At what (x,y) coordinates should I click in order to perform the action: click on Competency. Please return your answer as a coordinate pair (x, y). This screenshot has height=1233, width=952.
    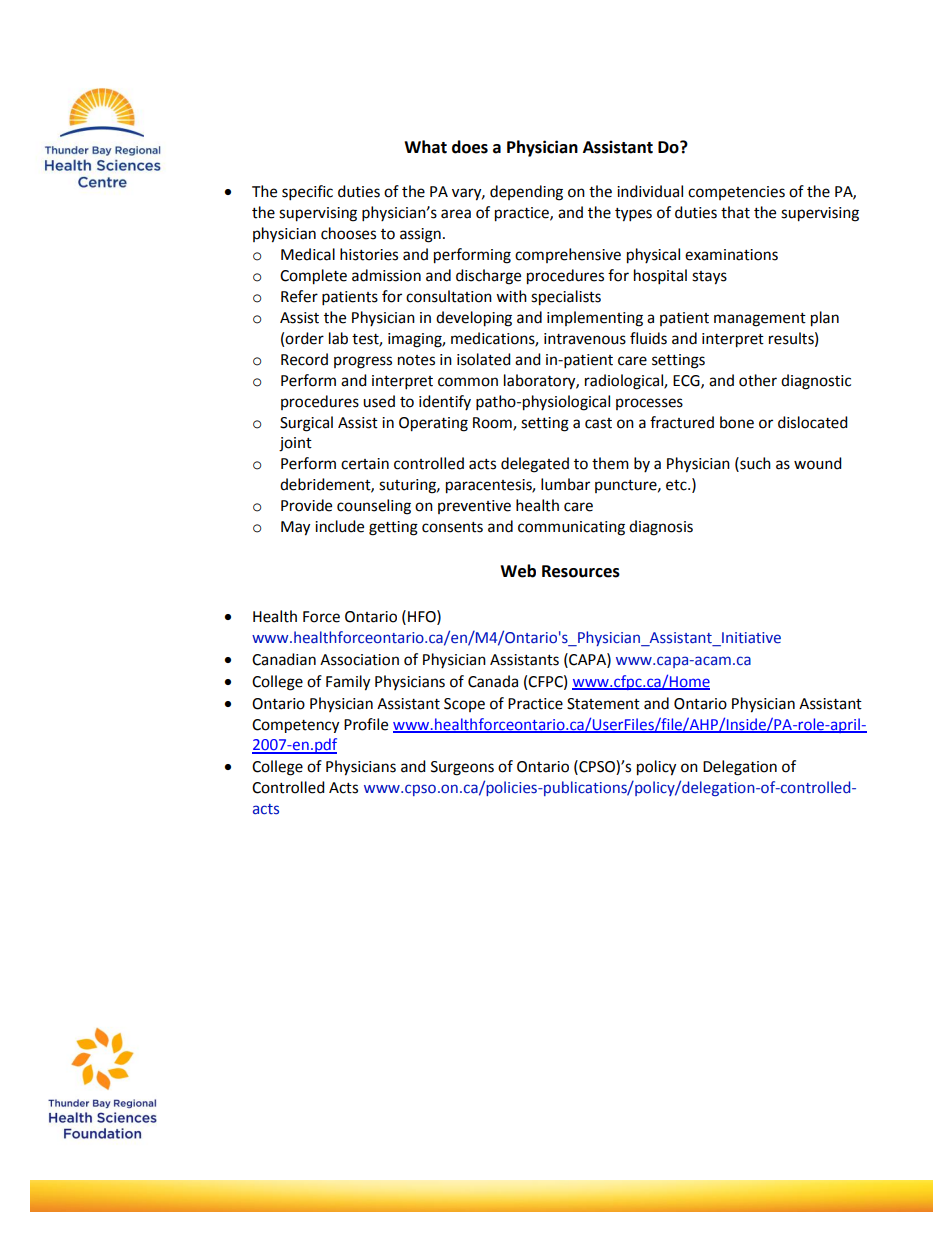
    Looking at the image, I should click on (295, 726).
